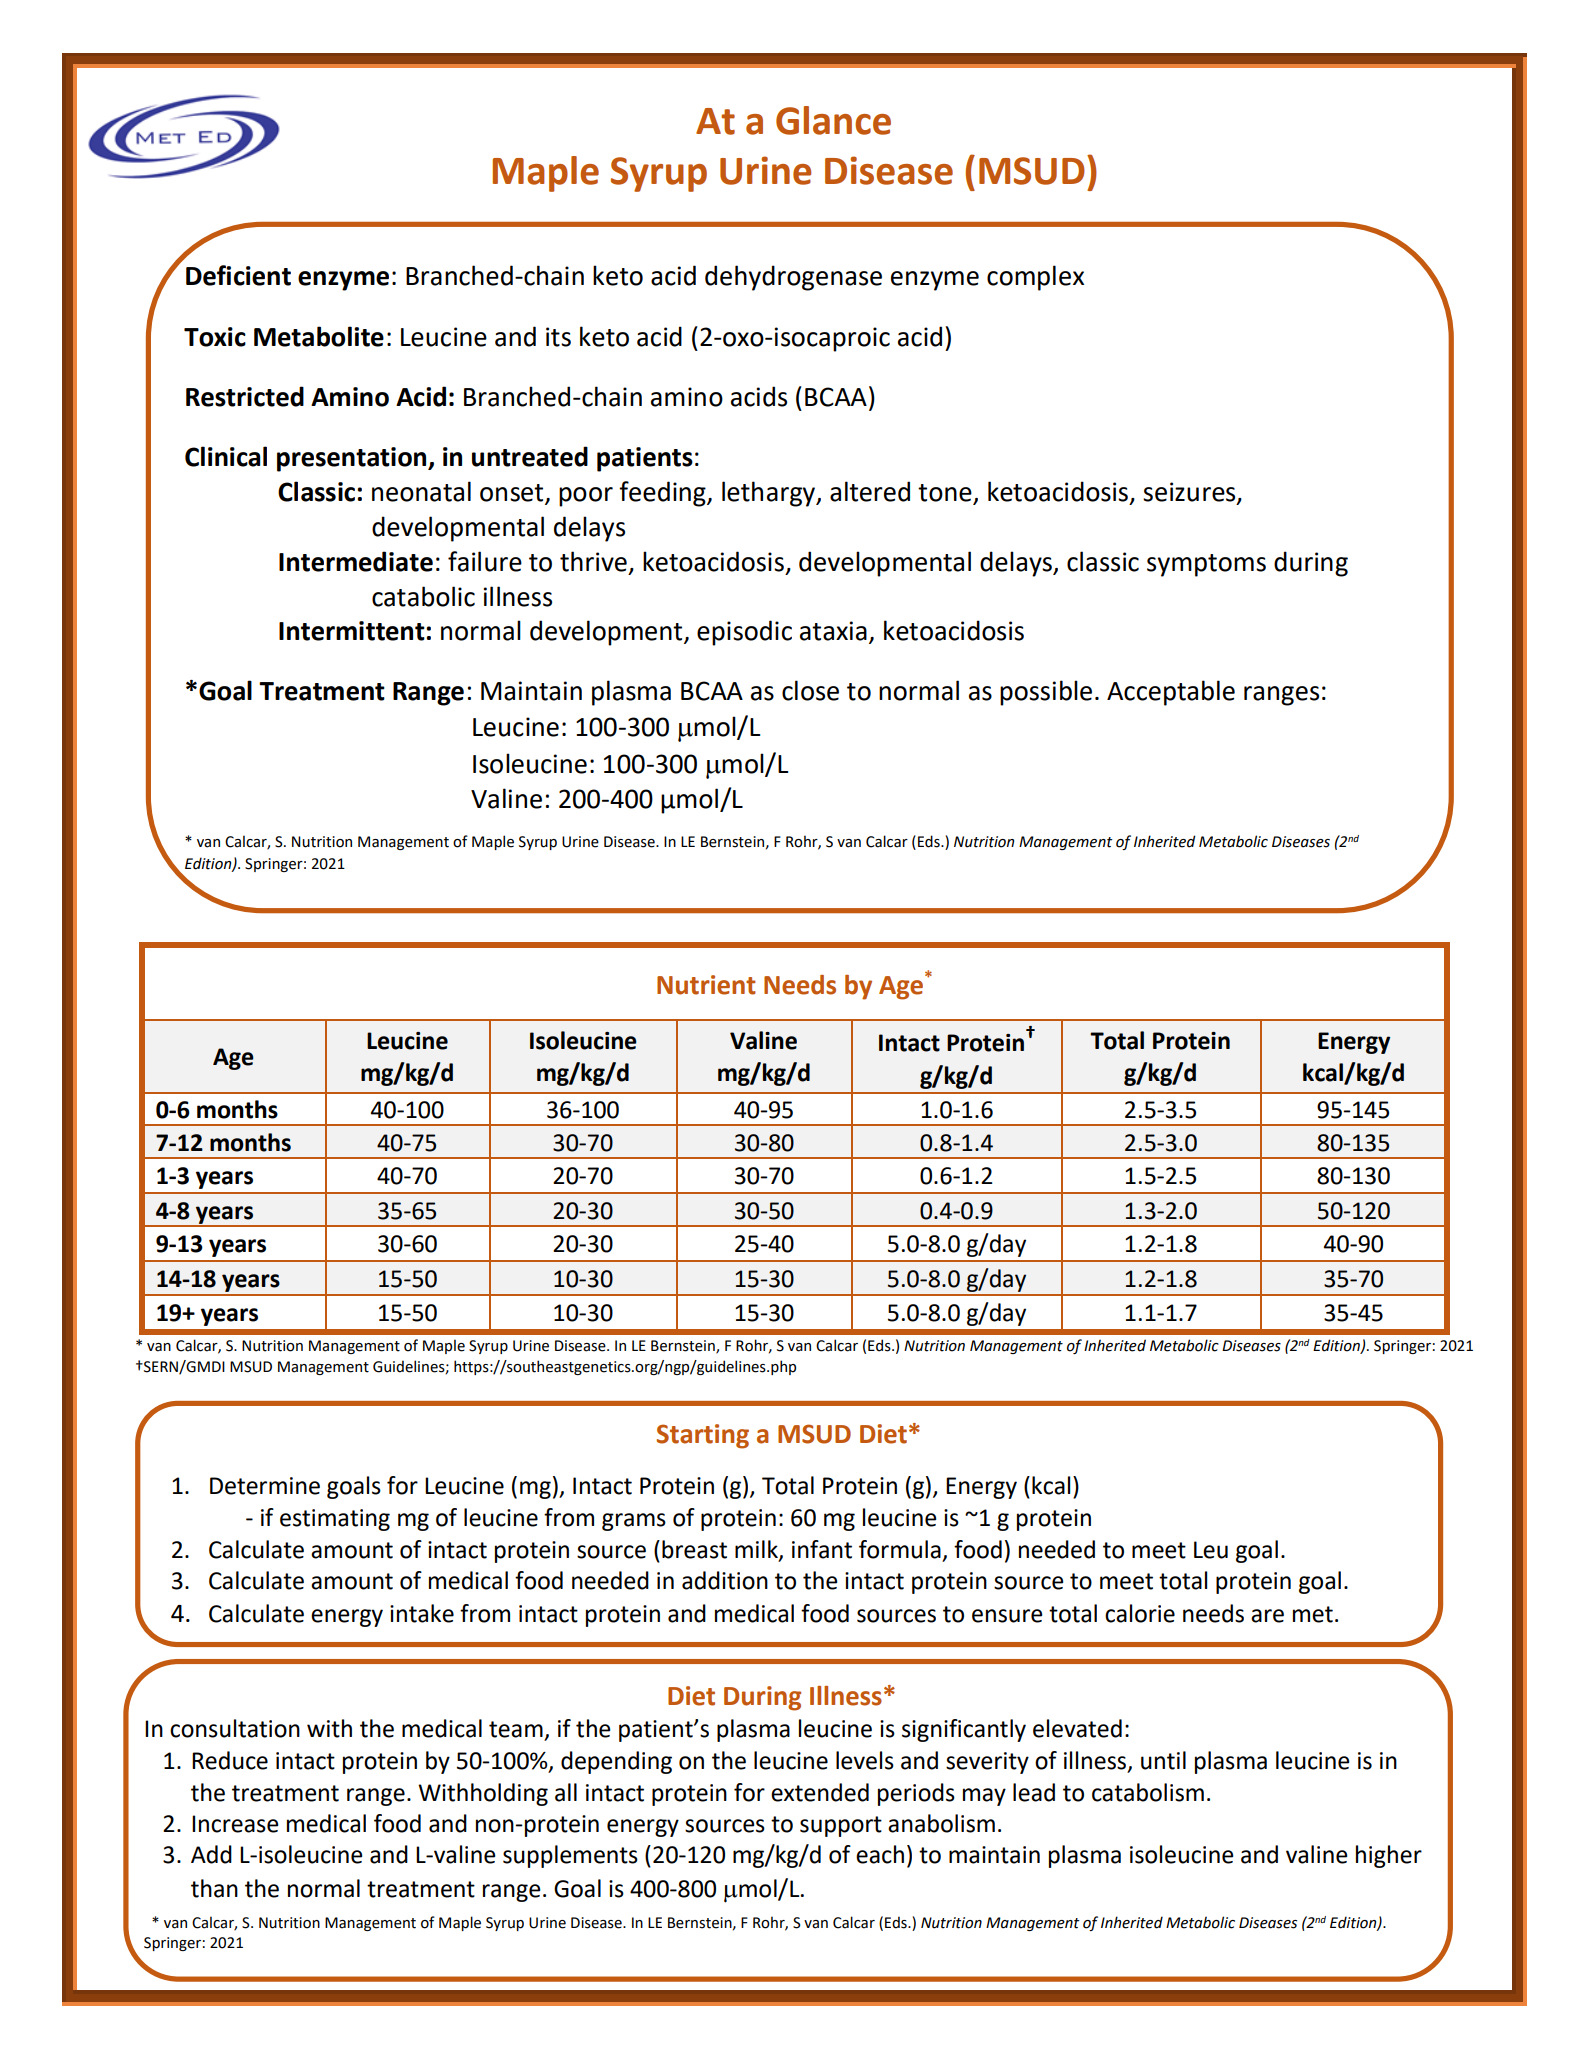  I want to click on are, so click(1267, 1616).
